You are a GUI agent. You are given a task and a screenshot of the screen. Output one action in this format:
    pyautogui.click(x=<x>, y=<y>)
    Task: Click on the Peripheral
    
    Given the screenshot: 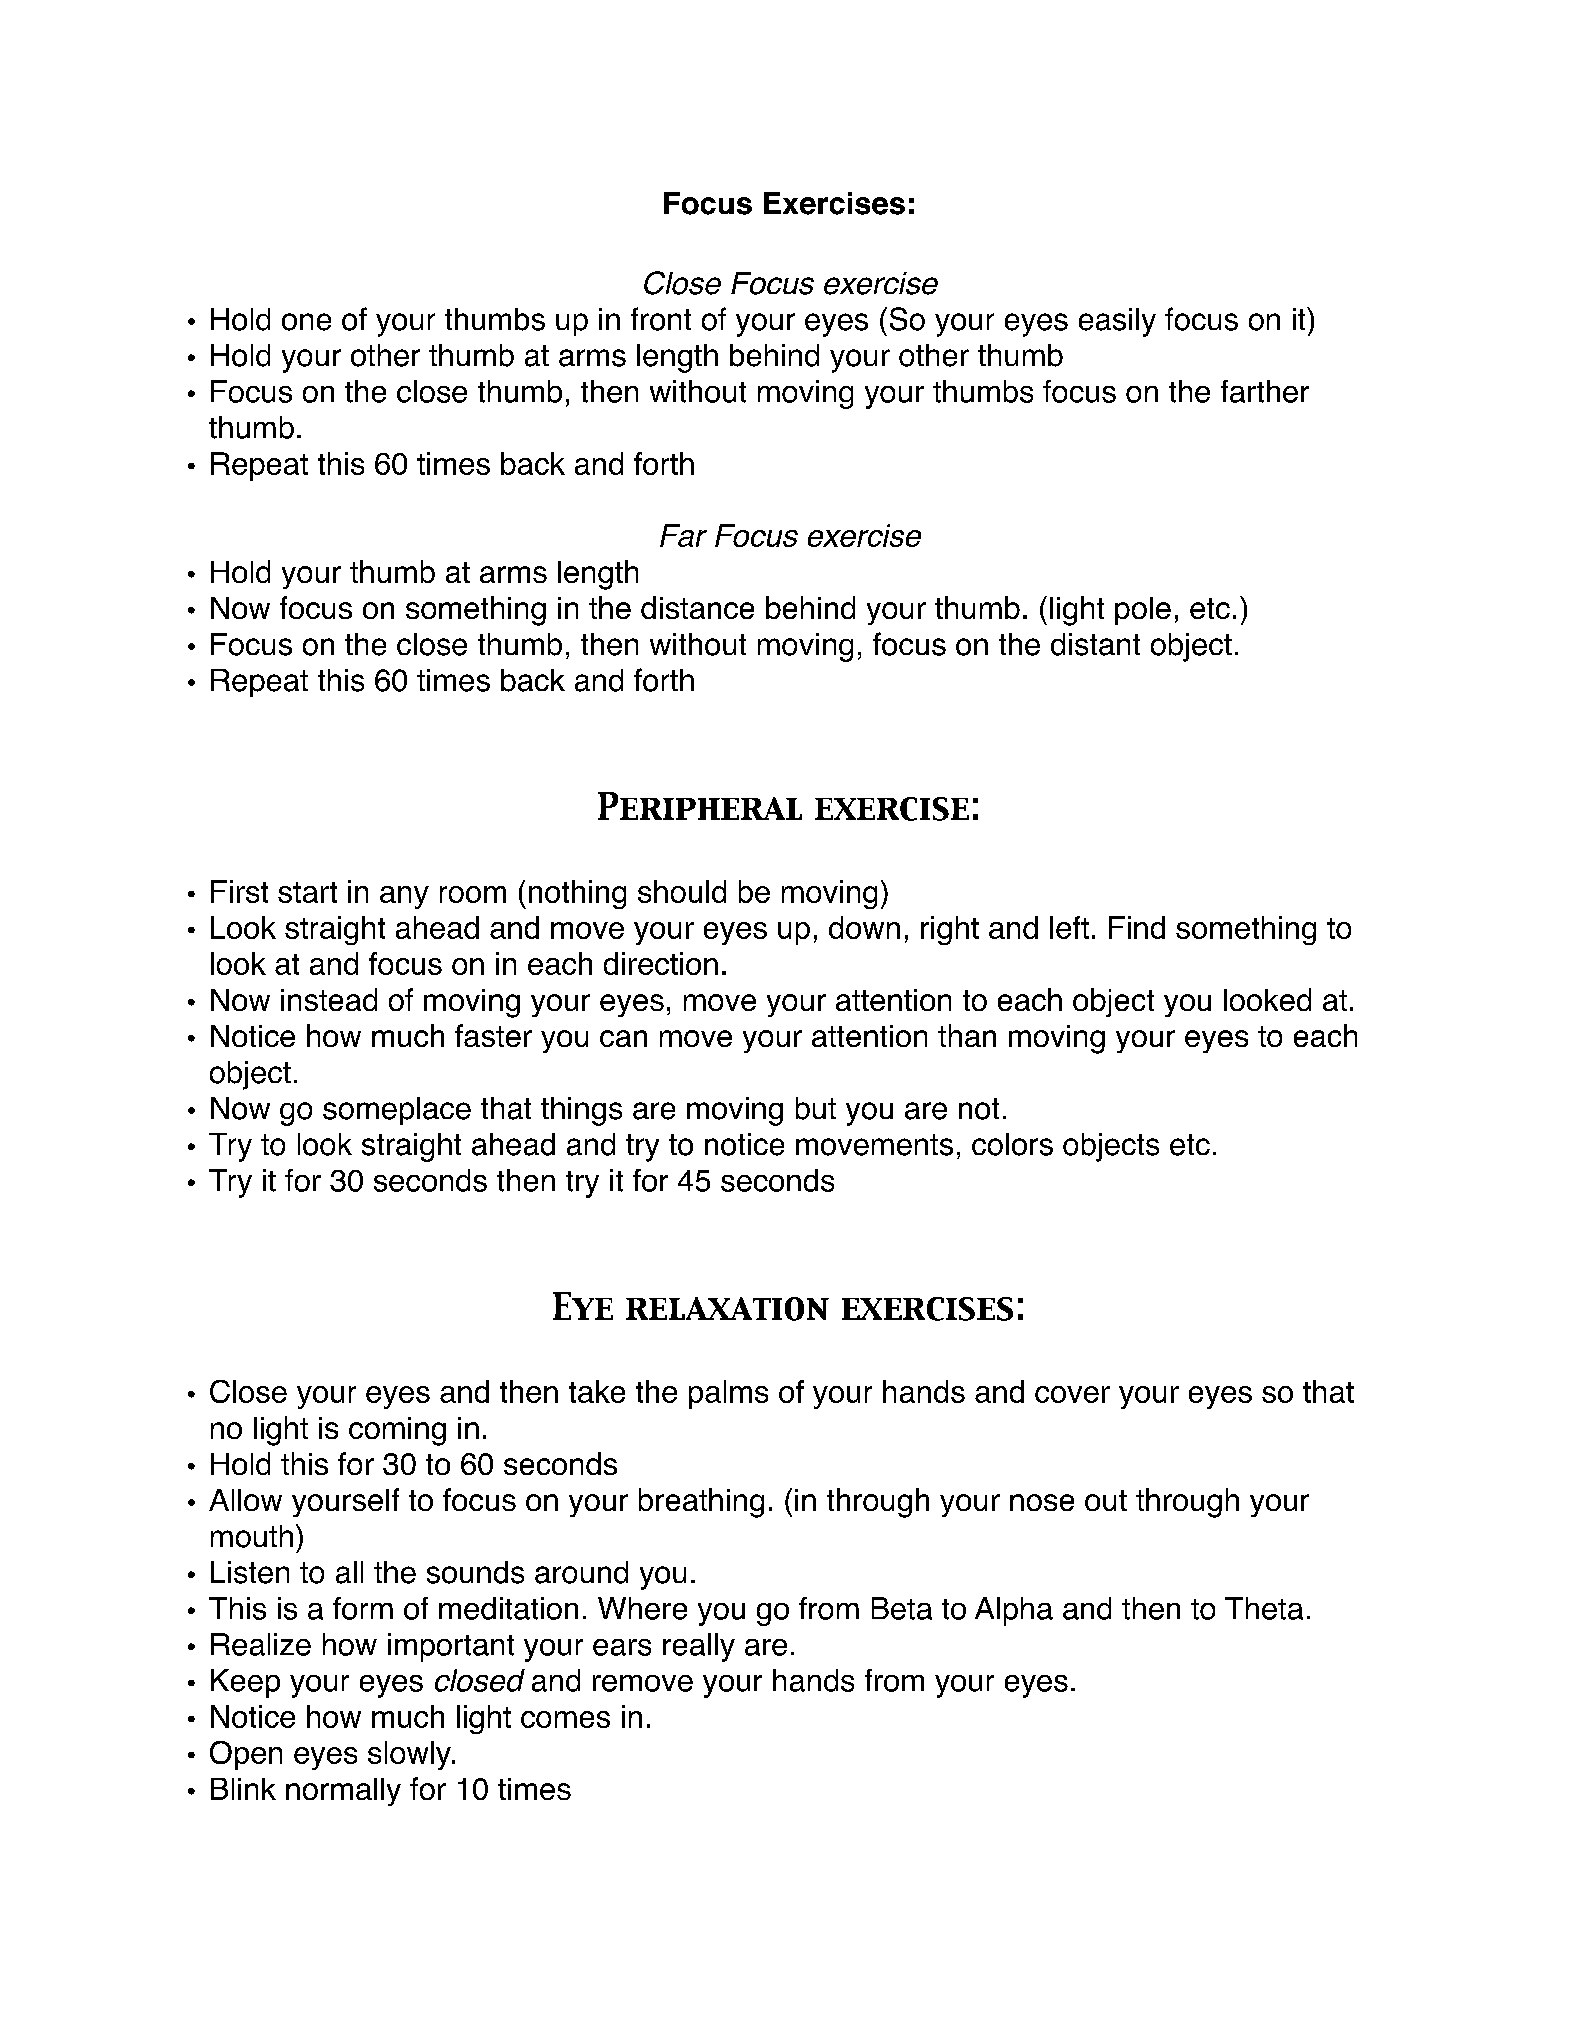 What is the action you would take?
    pyautogui.click(x=700, y=806)
